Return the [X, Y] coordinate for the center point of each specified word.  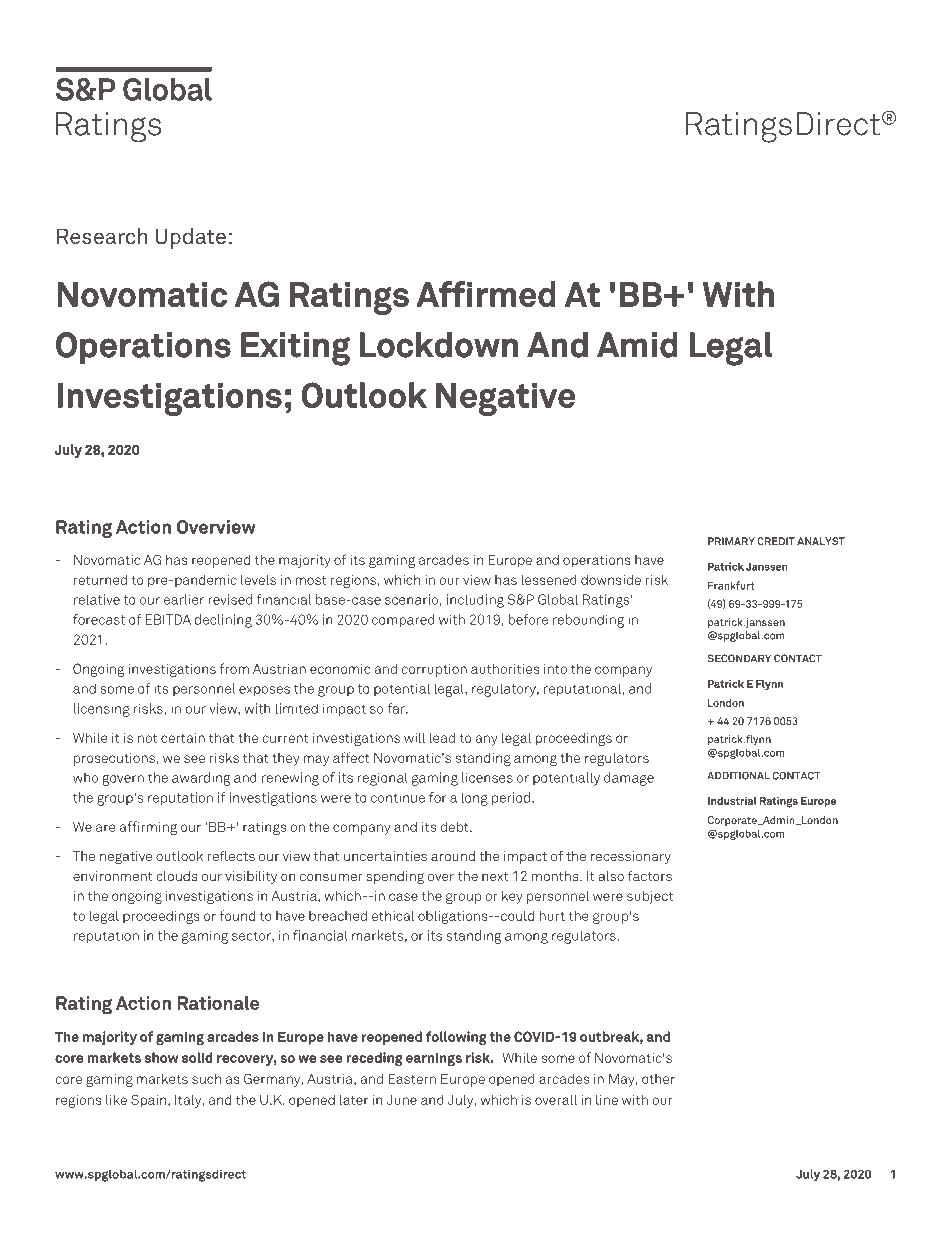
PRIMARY [731, 541]
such [206, 1078]
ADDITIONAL [738, 775]
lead [442, 737]
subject [650, 897]
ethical [393, 915]
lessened [549, 579]
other [658, 1079]
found [237, 915]
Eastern [412, 1079]
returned [100, 579]
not [147, 738]
